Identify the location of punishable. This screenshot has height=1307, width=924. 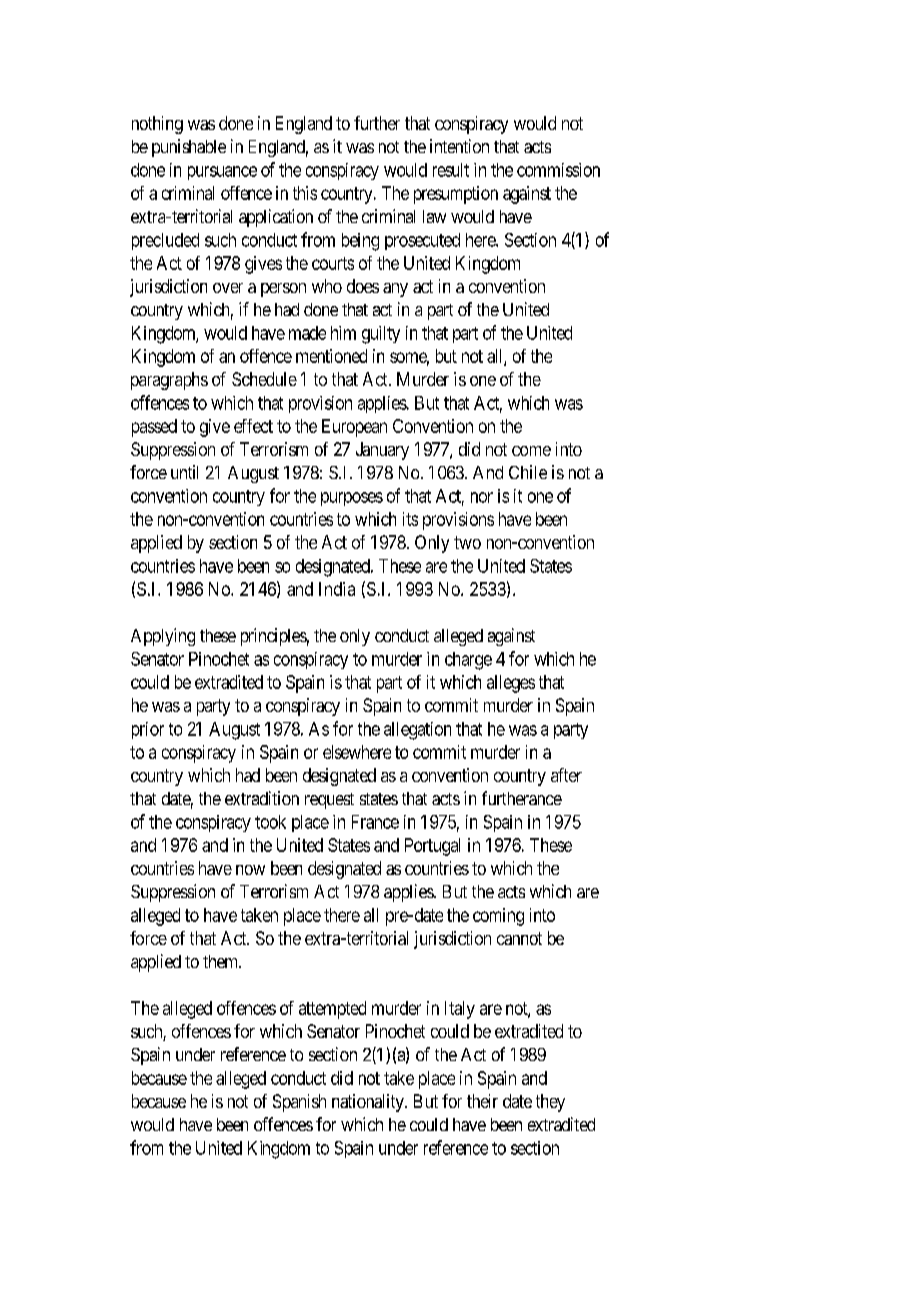
(189, 148).
